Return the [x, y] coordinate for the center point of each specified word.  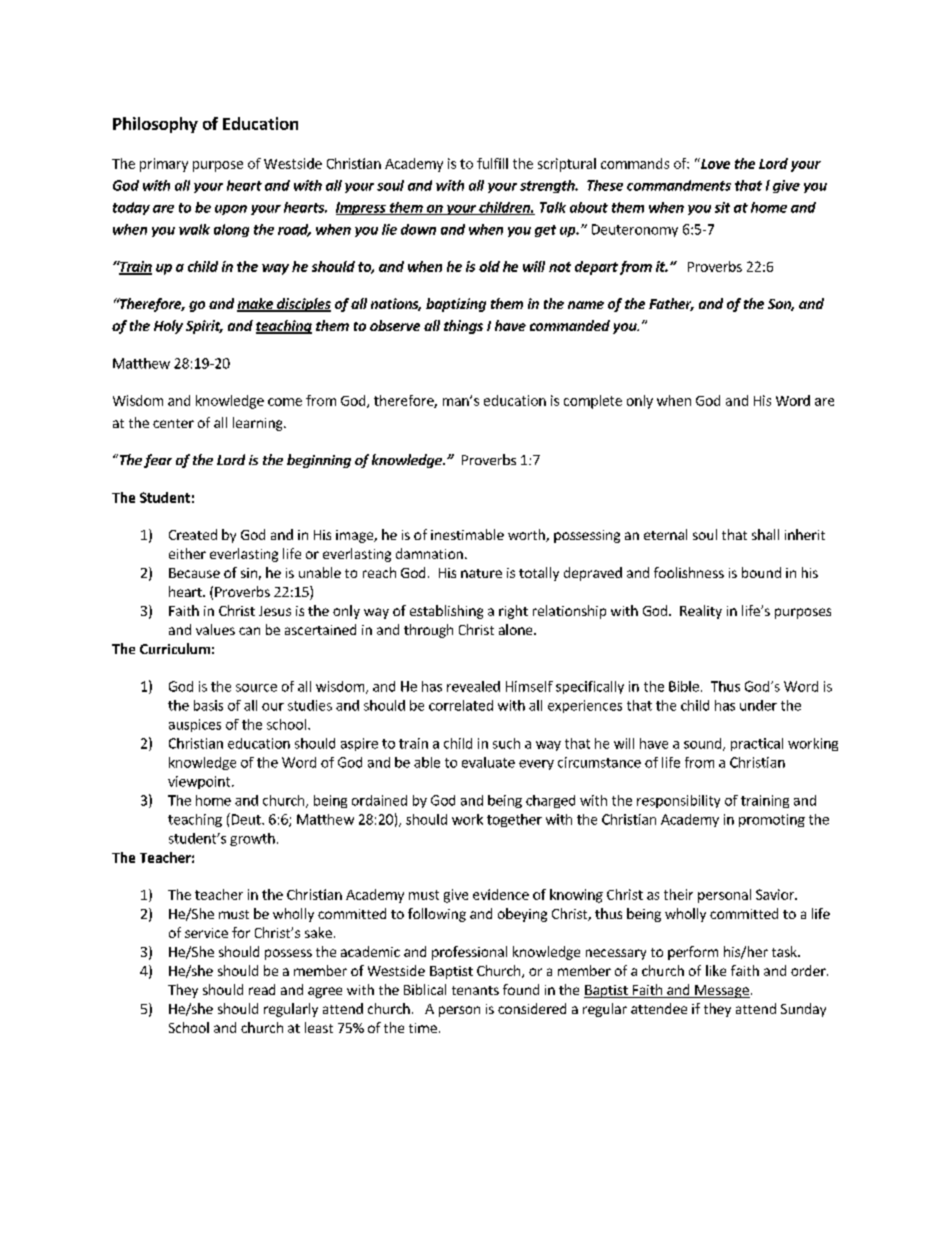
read [262, 989]
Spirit [204, 327]
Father [671, 304]
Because [194, 573]
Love [714, 163]
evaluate [488, 762]
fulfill [492, 163]
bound [761, 572]
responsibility [678, 801]
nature [481, 573]
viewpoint [200, 782]
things [463, 327]
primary [164, 165]
